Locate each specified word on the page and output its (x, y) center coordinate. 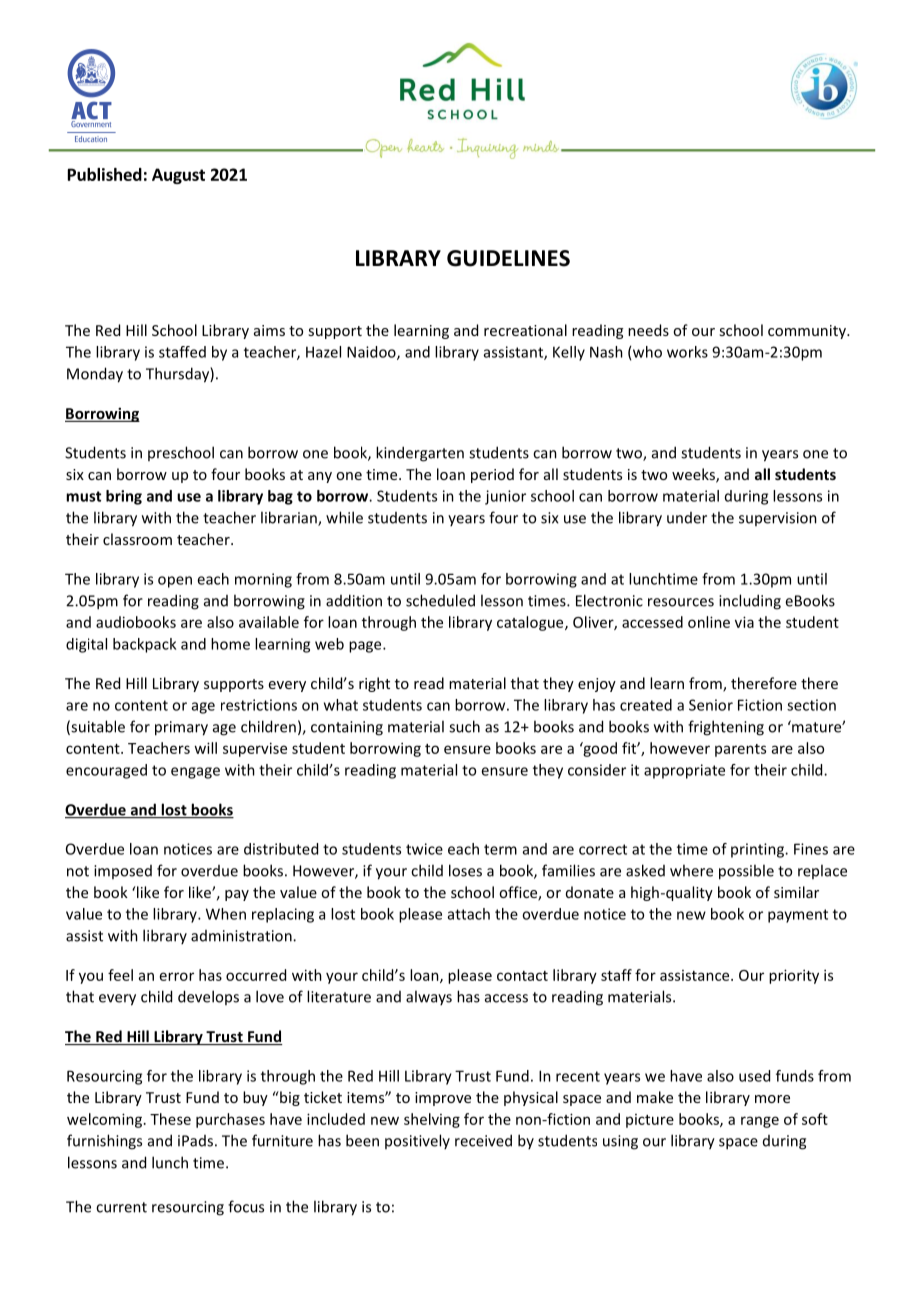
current (121, 1207)
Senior (711, 705)
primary (181, 728)
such (464, 726)
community (808, 332)
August (178, 176)
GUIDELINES (508, 258)
